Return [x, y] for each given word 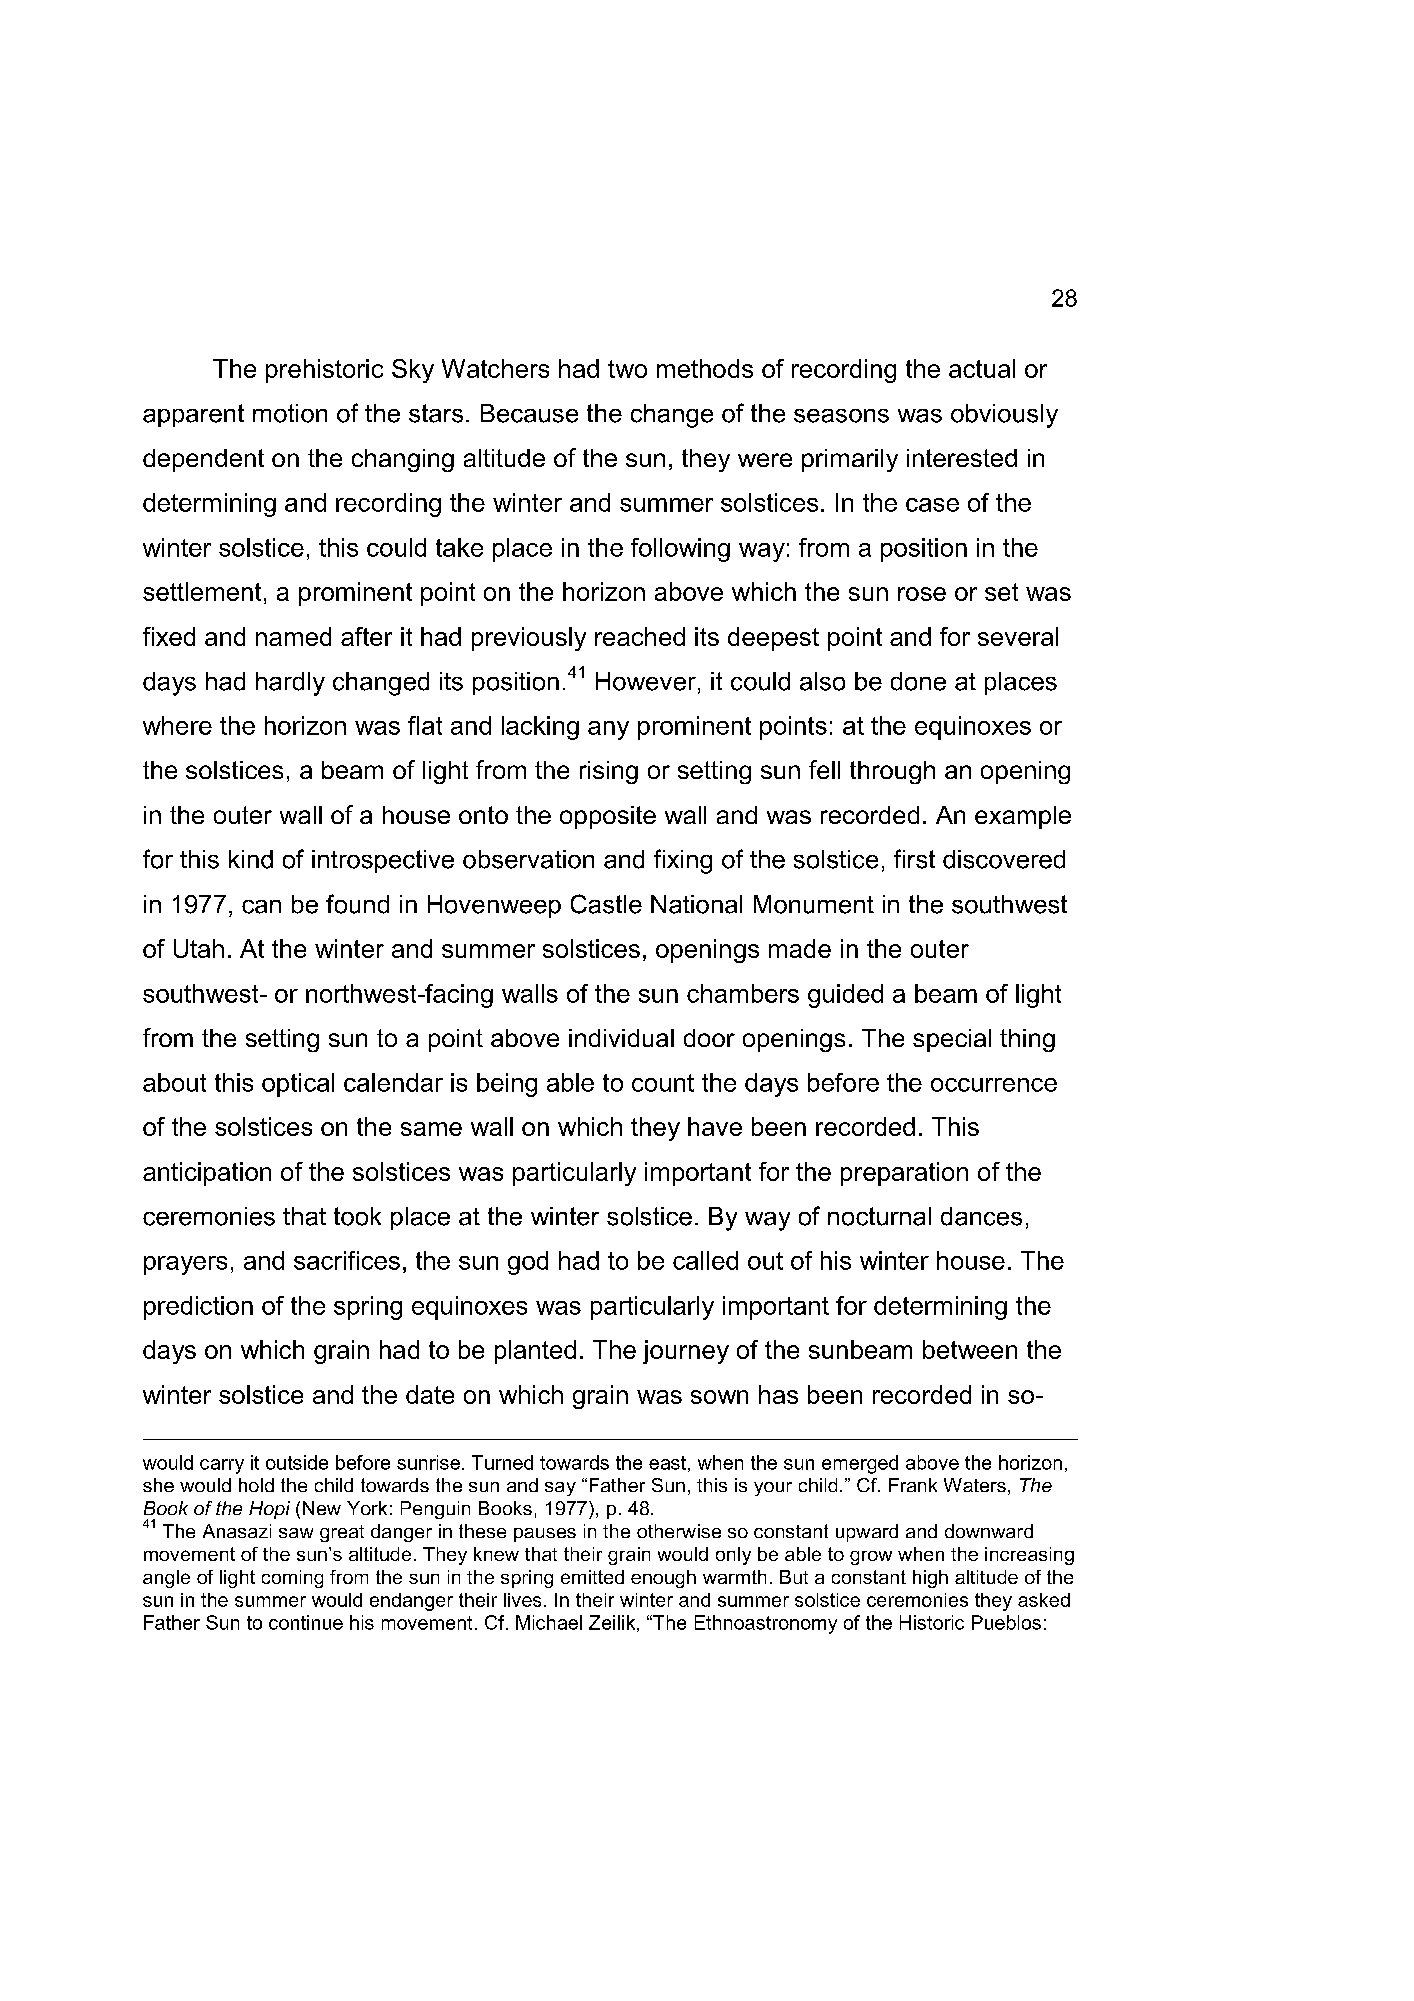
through [892, 772]
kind [251, 859]
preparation [904, 1174]
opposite [608, 817]
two [627, 369]
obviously [1004, 416]
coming [292, 1579]
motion [290, 413]
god [528, 1263]
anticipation [207, 1174]
